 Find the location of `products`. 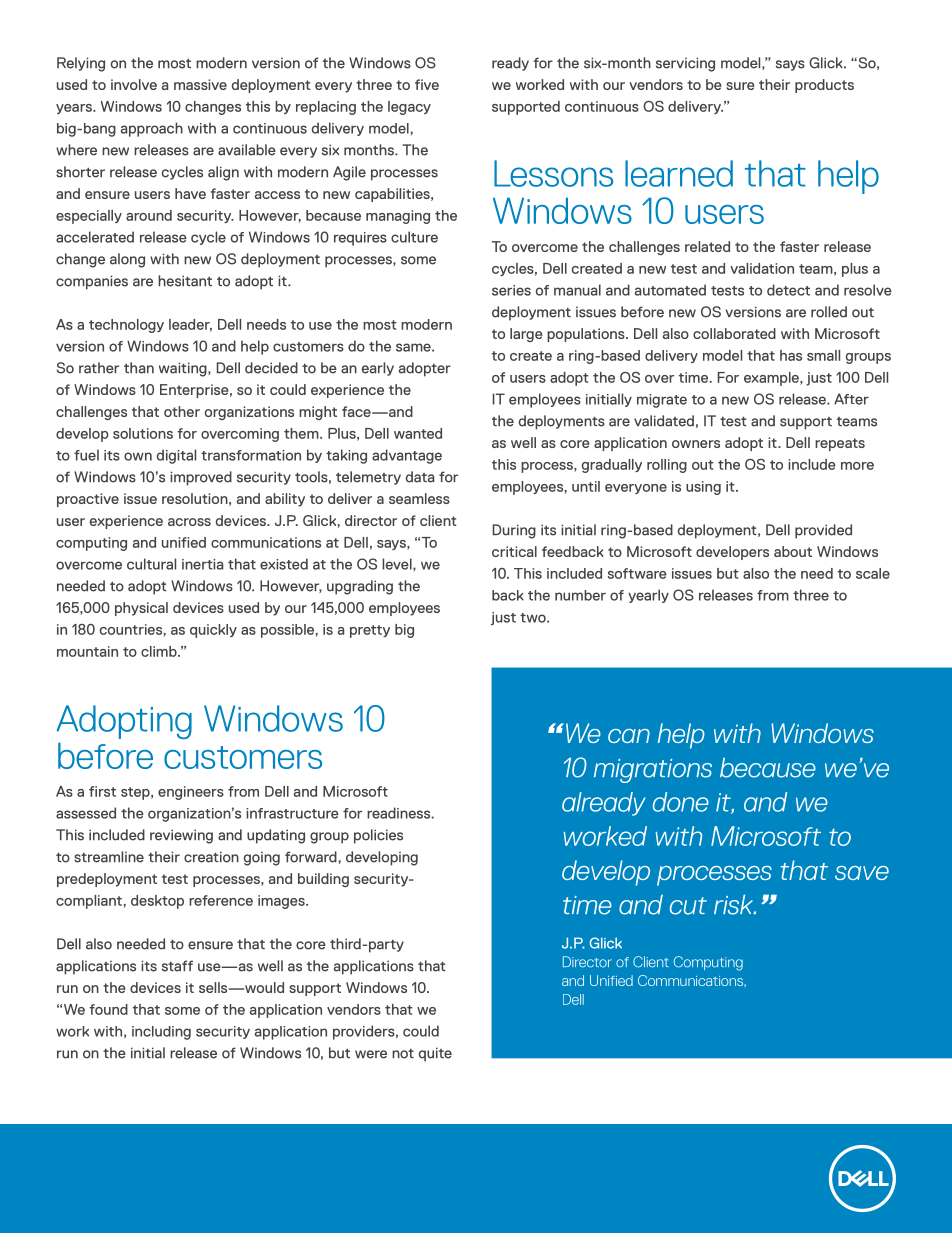

products is located at coordinates (824, 86).
